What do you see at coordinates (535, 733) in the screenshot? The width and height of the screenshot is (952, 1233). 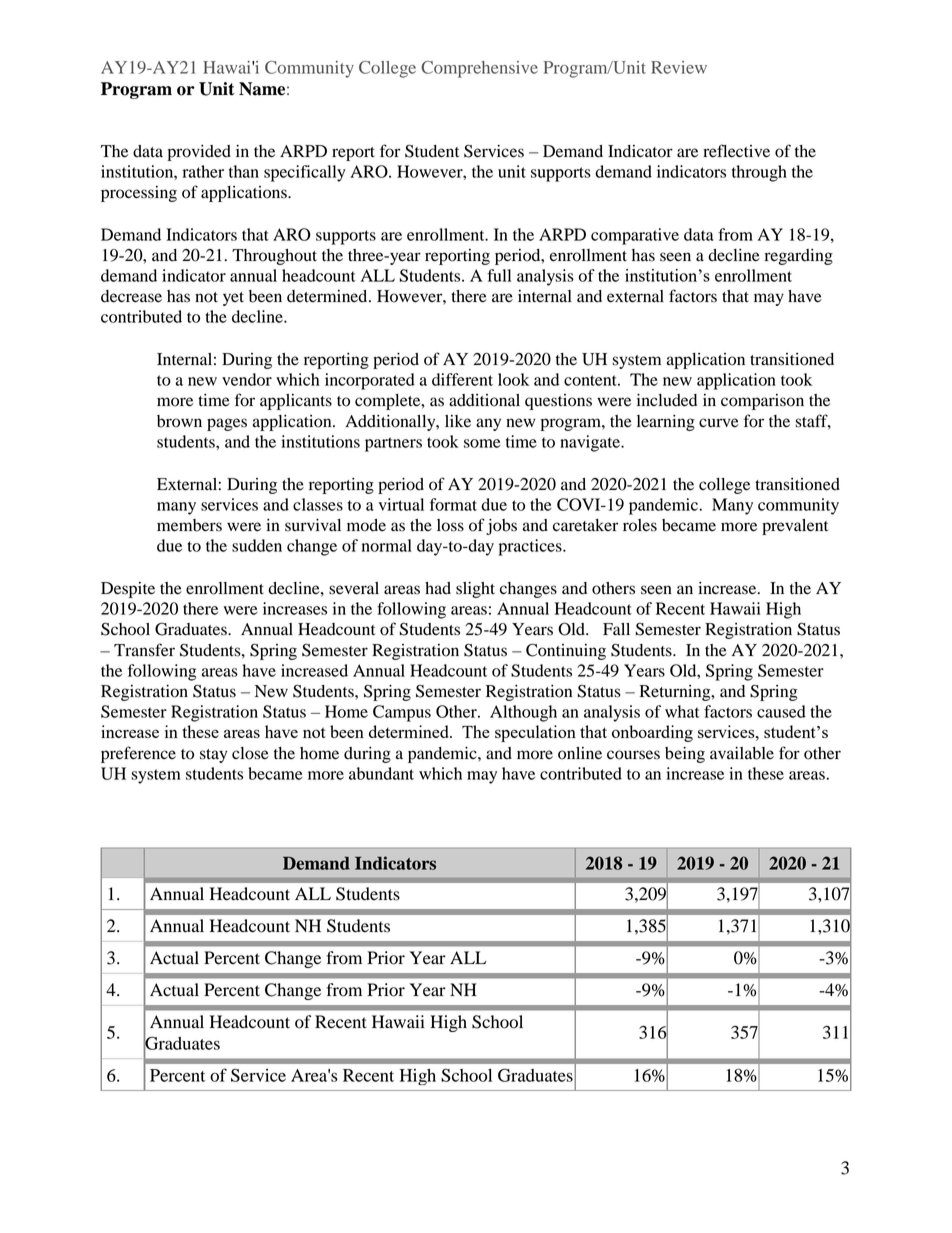 I see `speculation` at bounding box center [535, 733].
